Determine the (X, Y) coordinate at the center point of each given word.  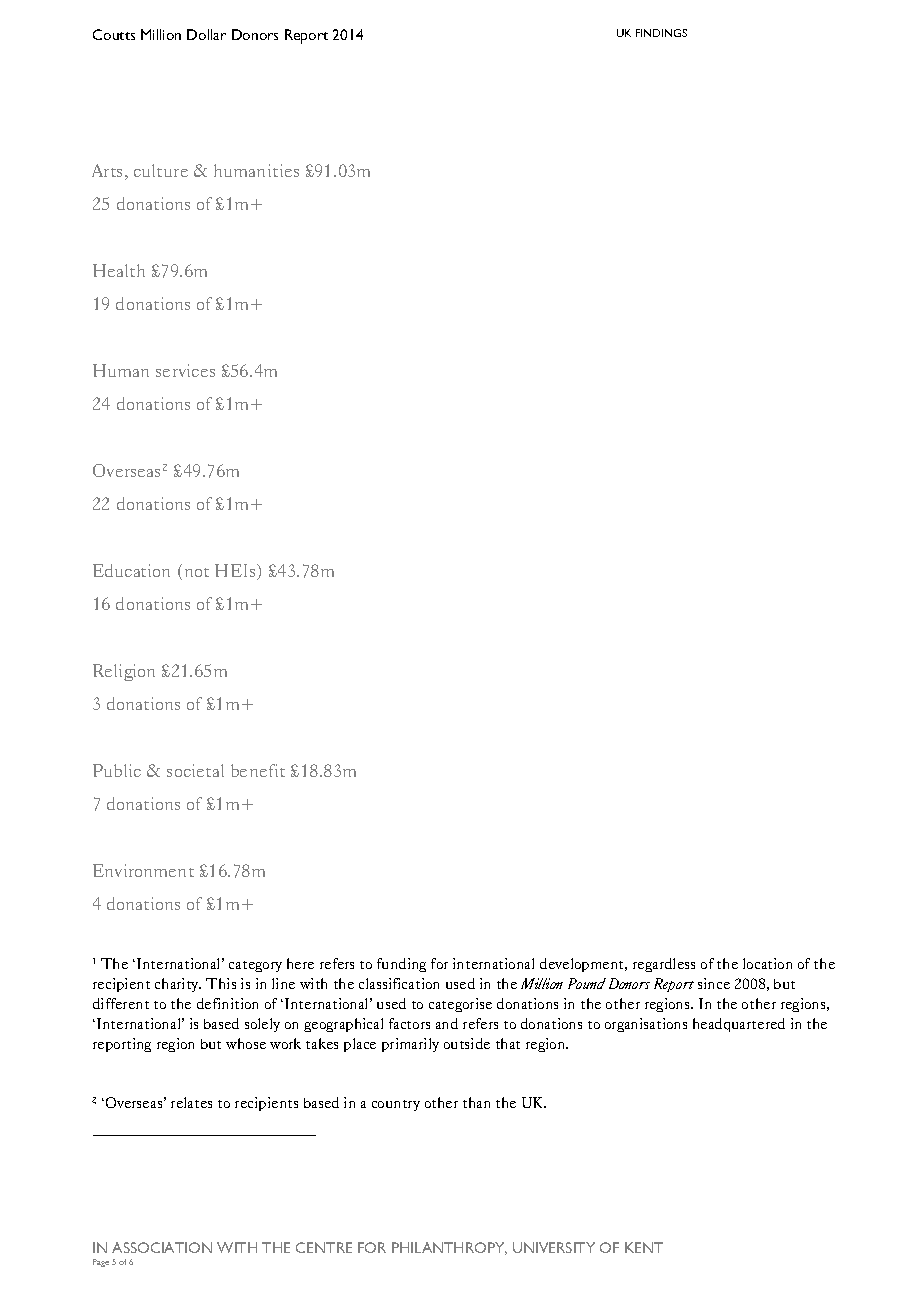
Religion (124, 672)
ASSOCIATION (162, 1247)
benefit (258, 770)
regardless (664, 965)
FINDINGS (661, 33)
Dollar (206, 34)
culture (161, 170)
